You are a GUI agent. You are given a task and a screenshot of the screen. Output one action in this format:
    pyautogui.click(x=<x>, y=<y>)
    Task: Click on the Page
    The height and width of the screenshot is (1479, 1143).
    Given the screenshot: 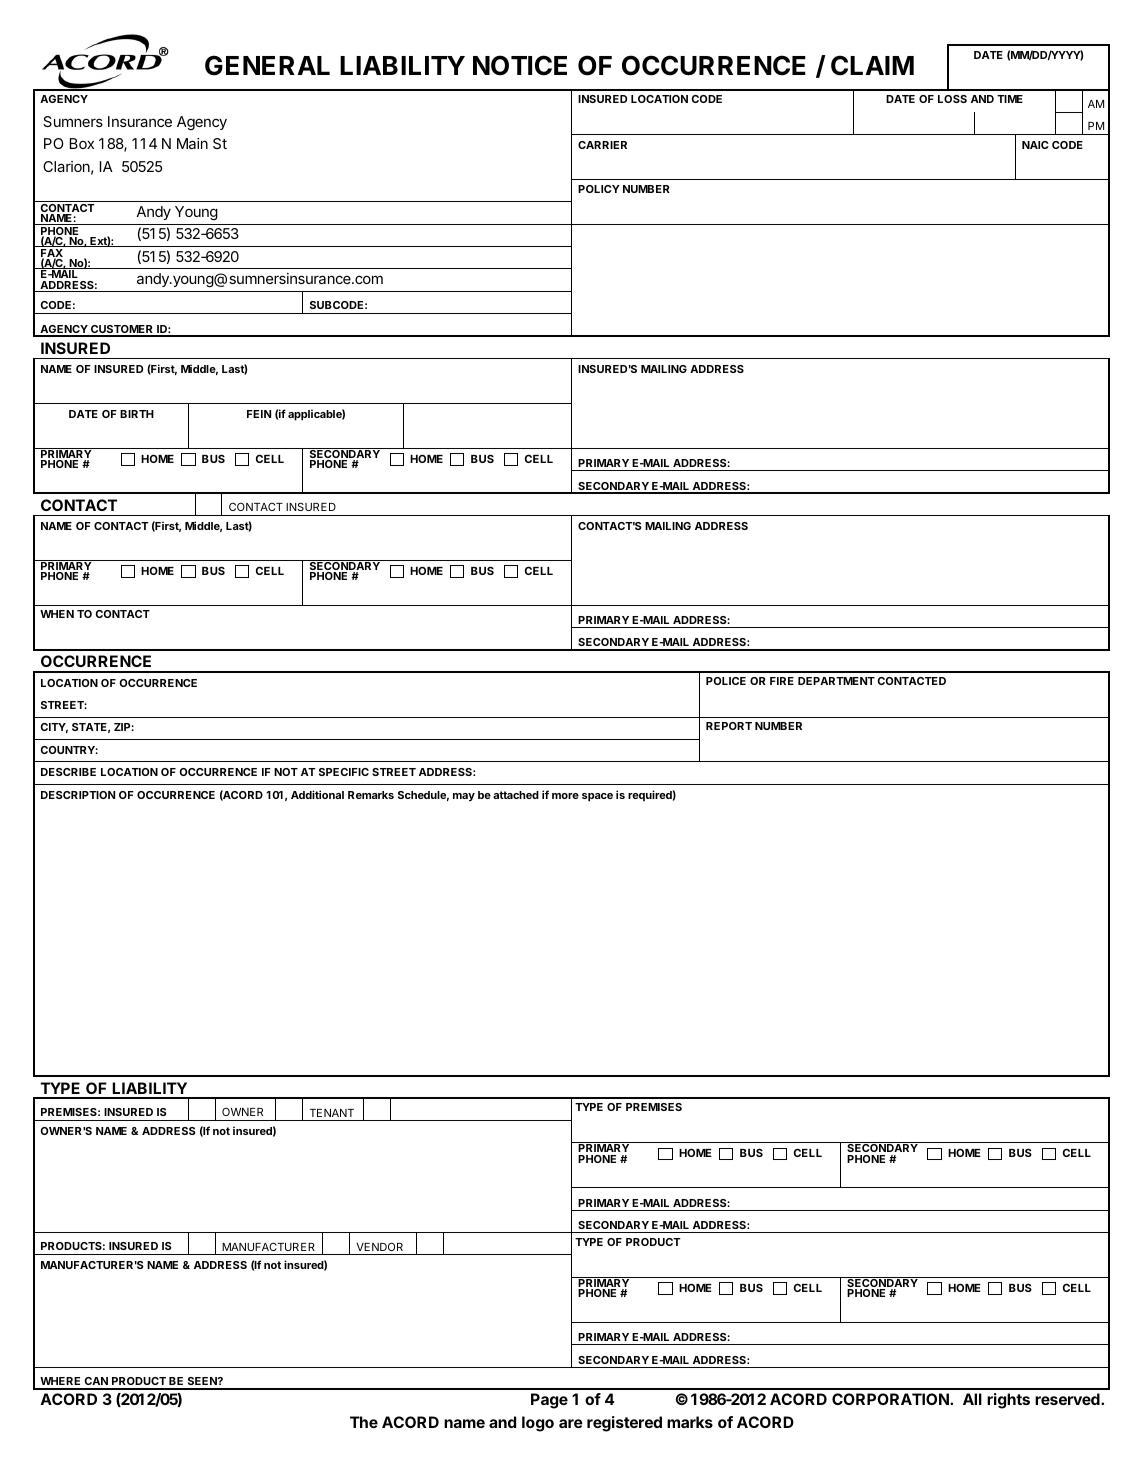 What is the action you would take?
    pyautogui.click(x=549, y=1401)
